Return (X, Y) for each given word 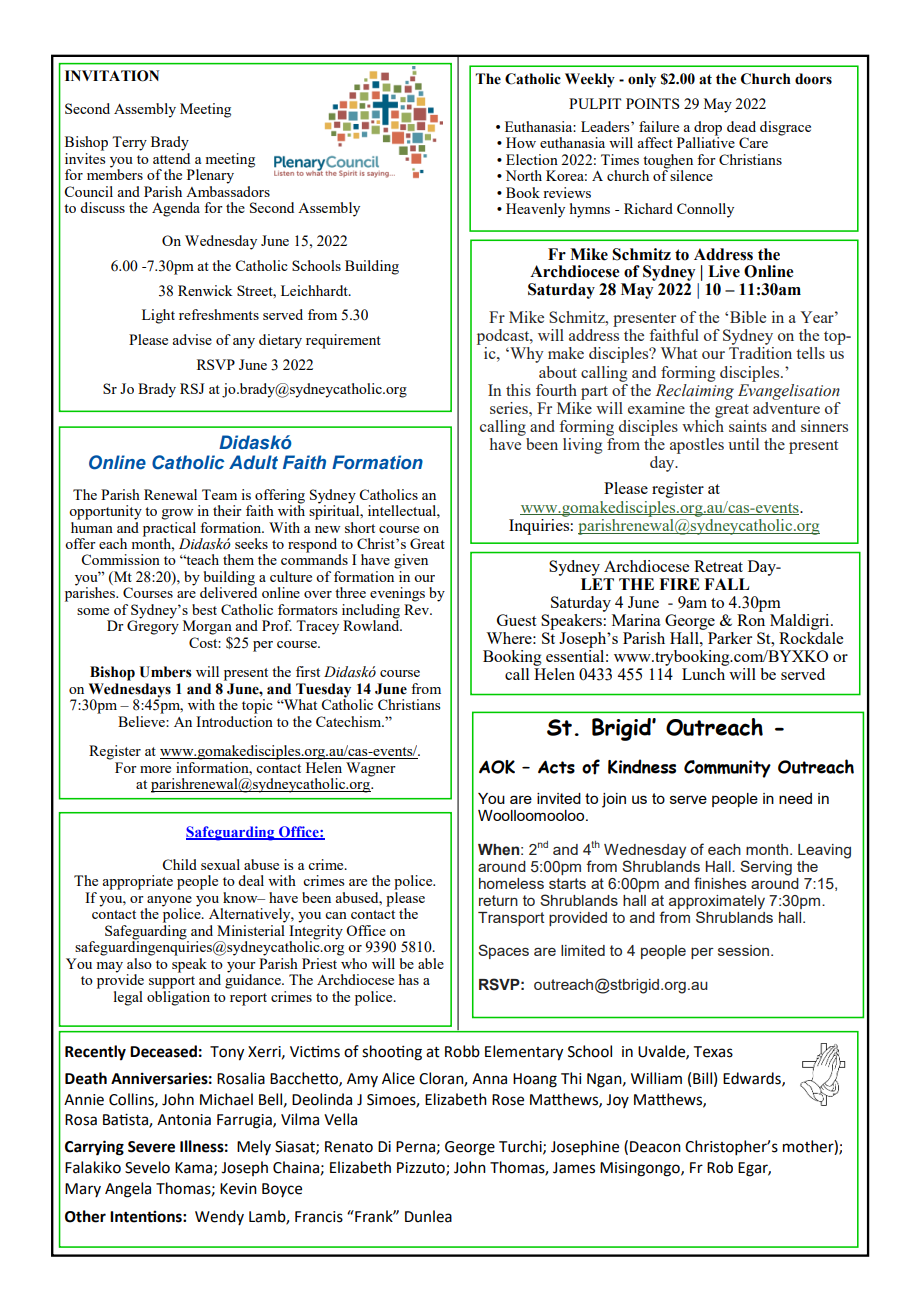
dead (741, 126)
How (521, 142)
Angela (128, 1190)
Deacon (655, 1147)
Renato (349, 1147)
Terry (129, 143)
